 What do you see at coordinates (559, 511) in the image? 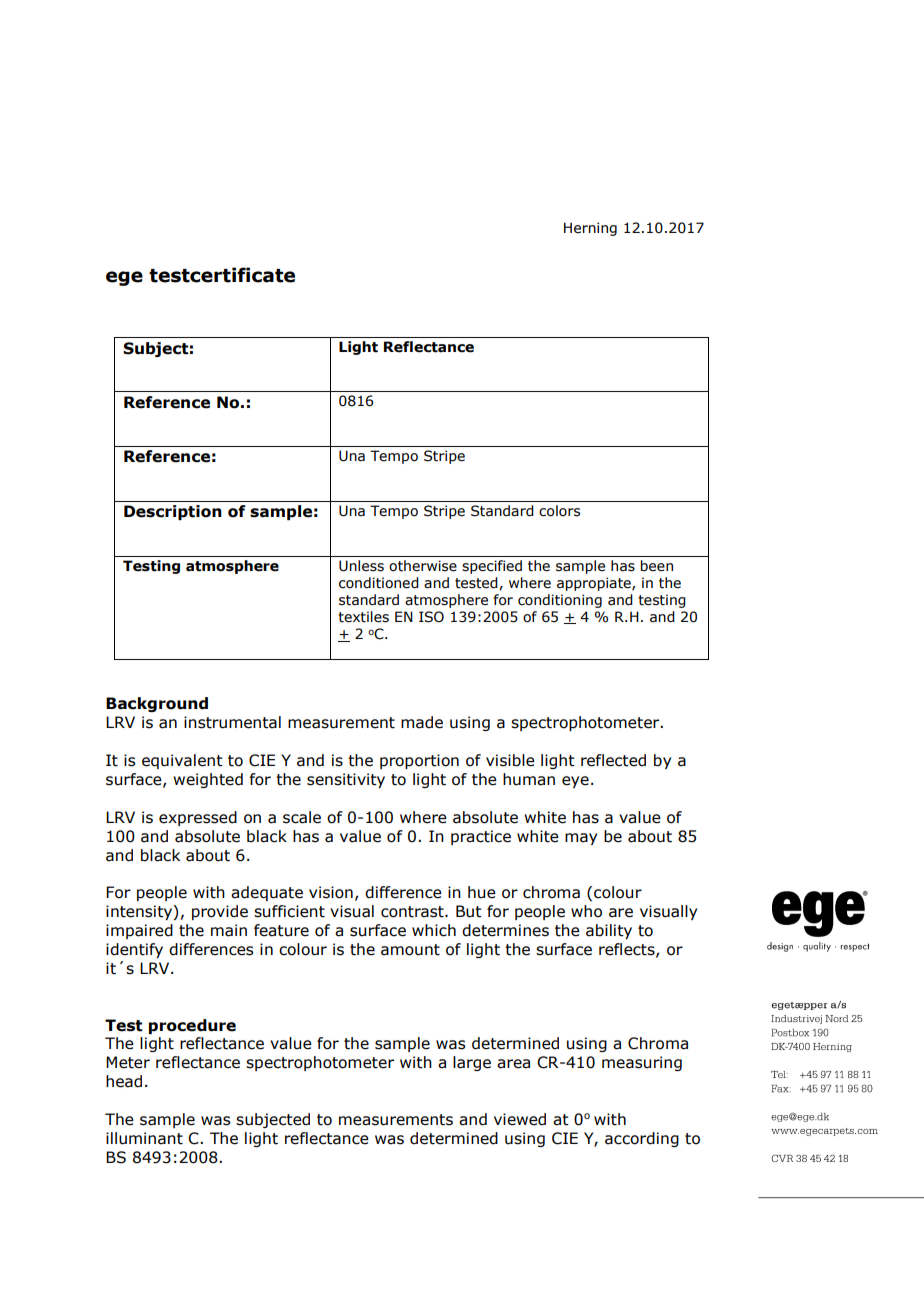
I see `colors` at bounding box center [559, 511].
